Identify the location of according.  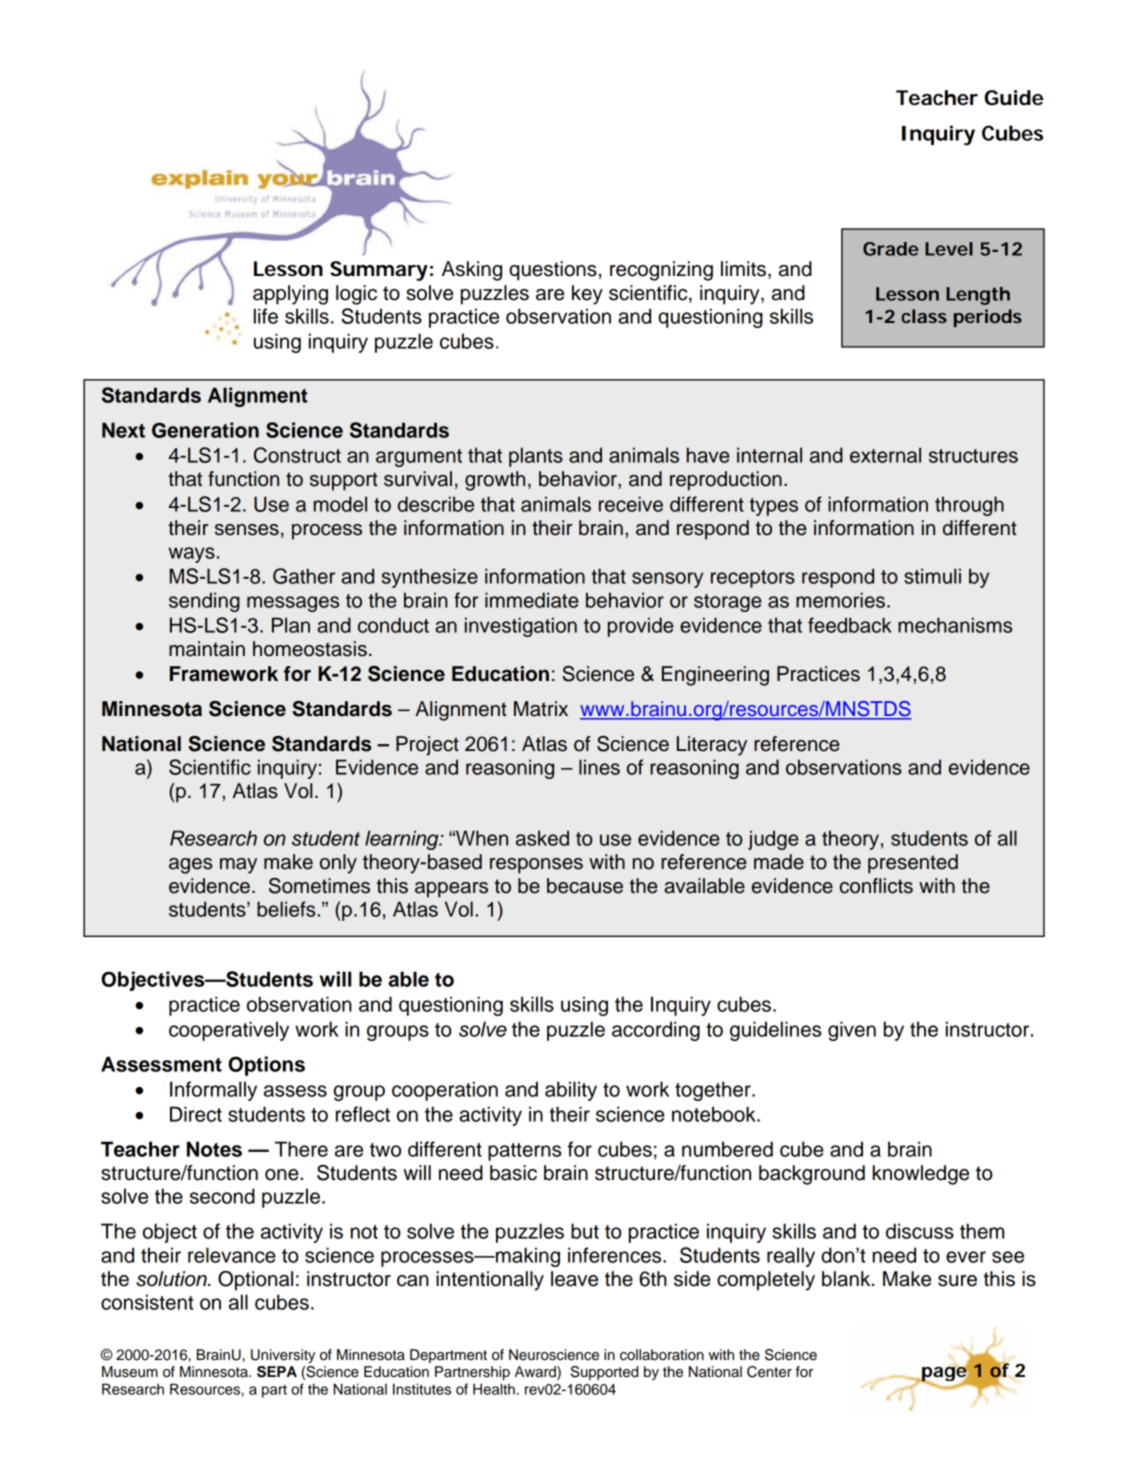
(656, 1031).
